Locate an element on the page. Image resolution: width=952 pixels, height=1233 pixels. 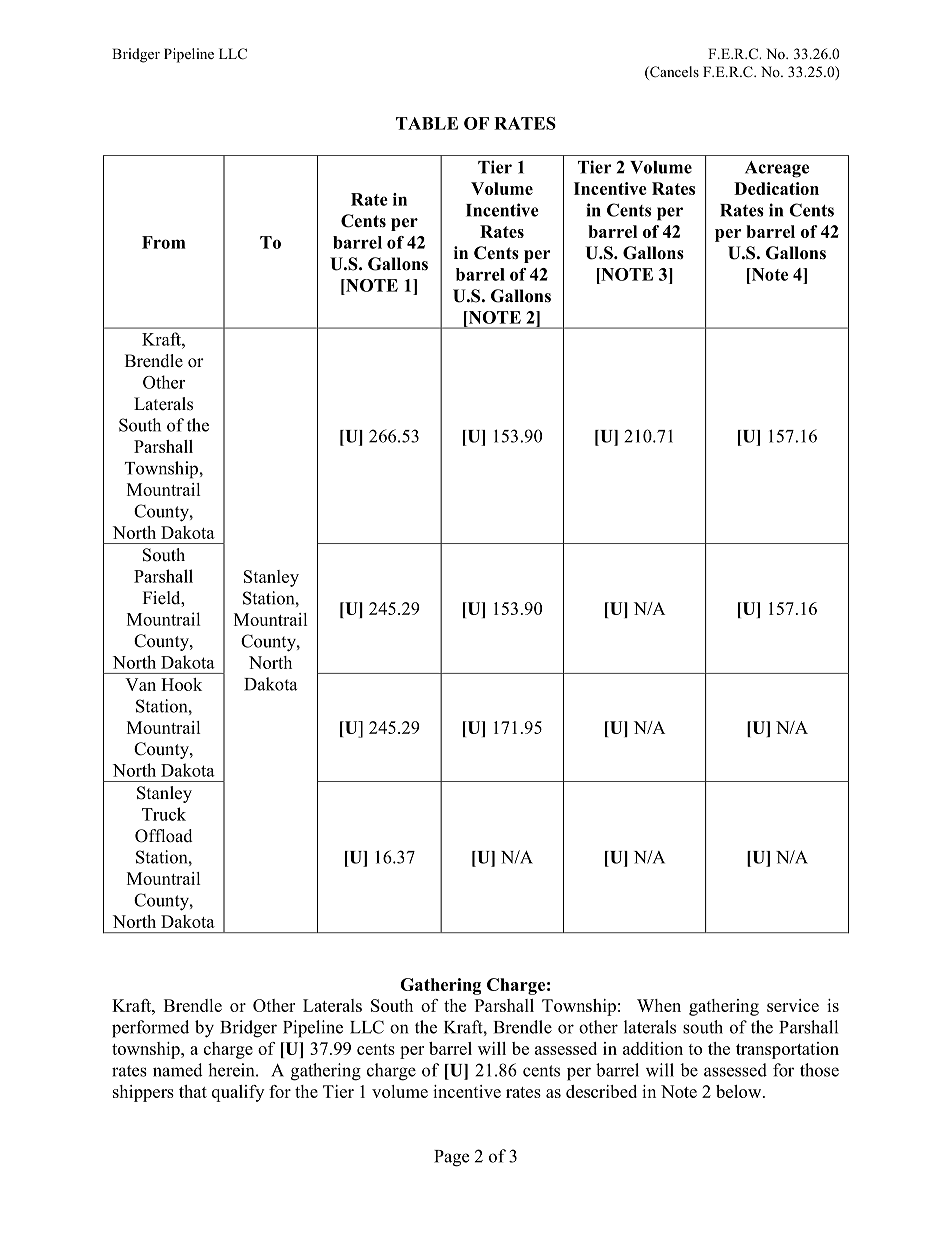
Hook is located at coordinates (181, 684).
